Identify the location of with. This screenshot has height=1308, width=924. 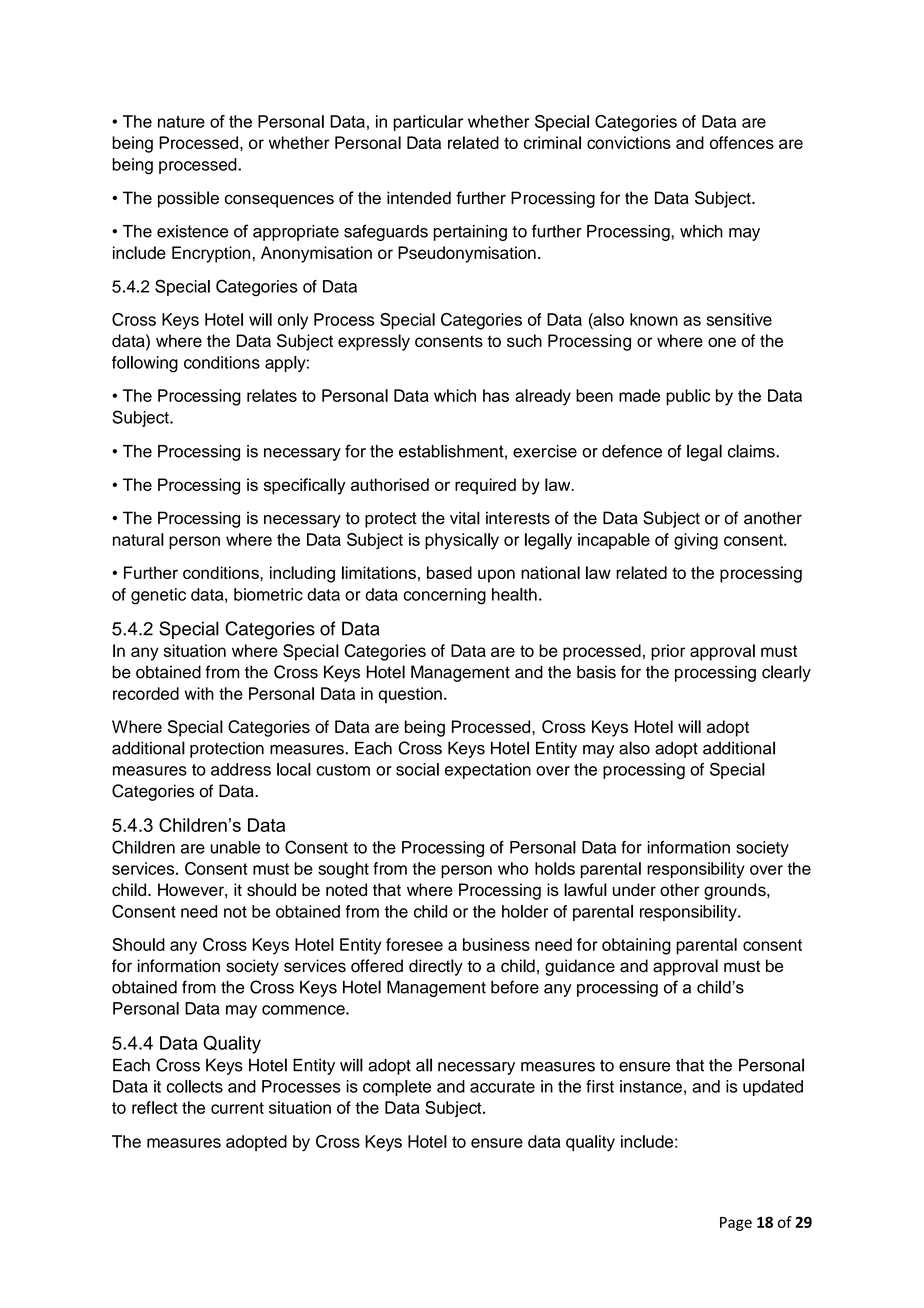
(199, 693).
